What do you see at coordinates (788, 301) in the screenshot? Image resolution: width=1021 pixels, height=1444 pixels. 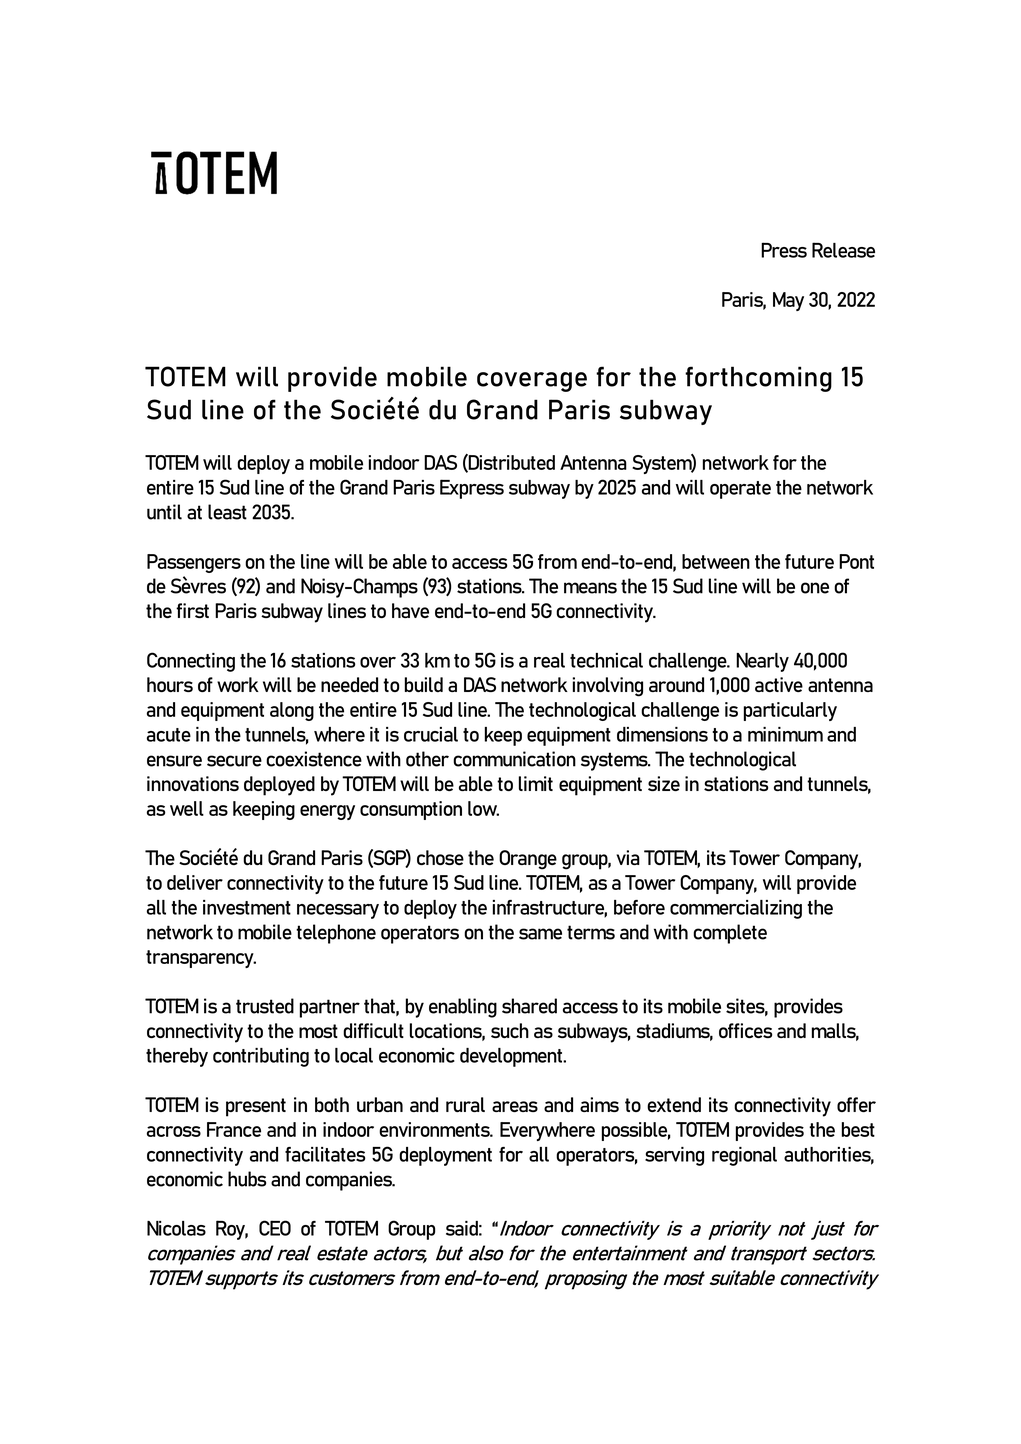 I see `May` at bounding box center [788, 301].
